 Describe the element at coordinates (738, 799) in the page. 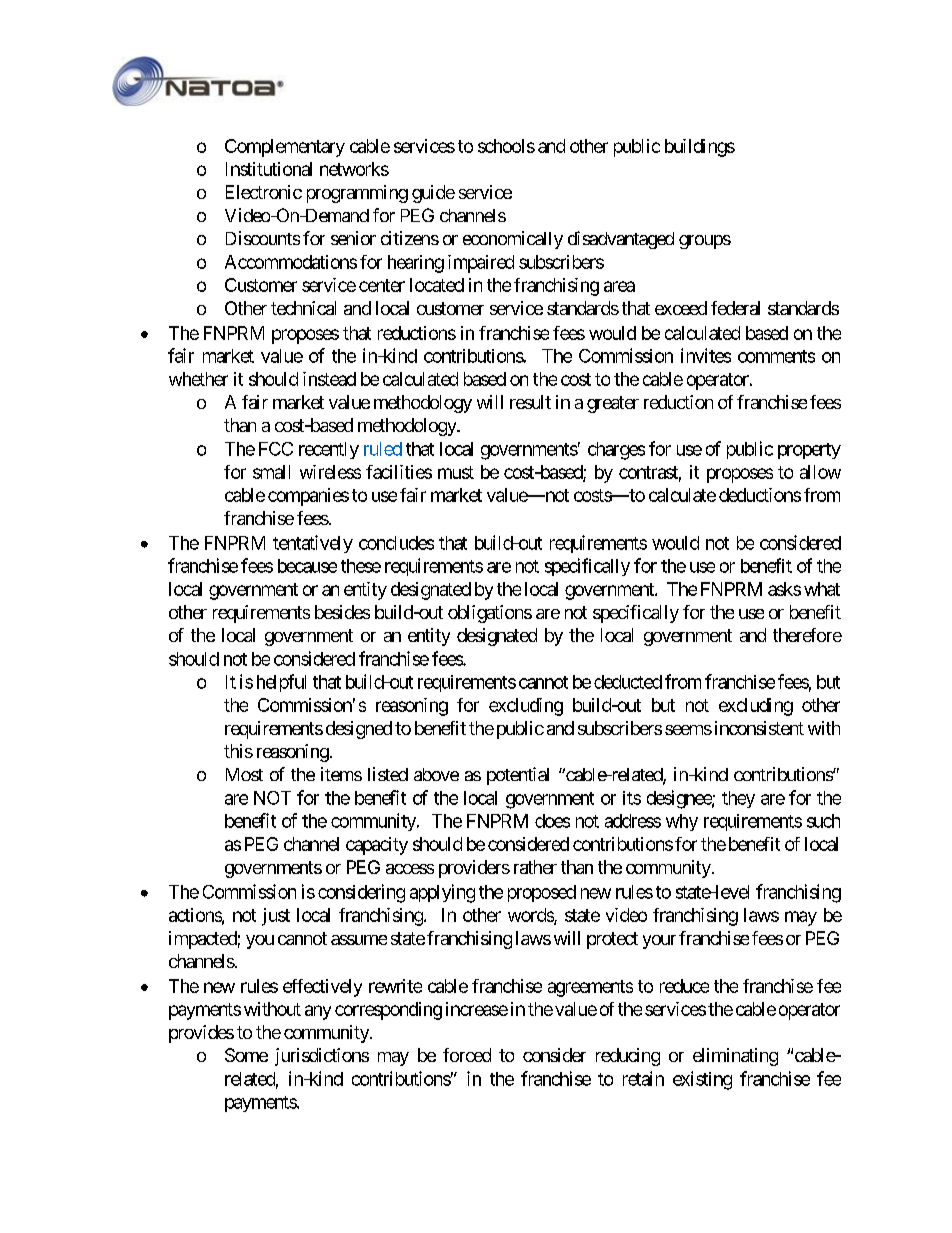

I see `they` at that location.
